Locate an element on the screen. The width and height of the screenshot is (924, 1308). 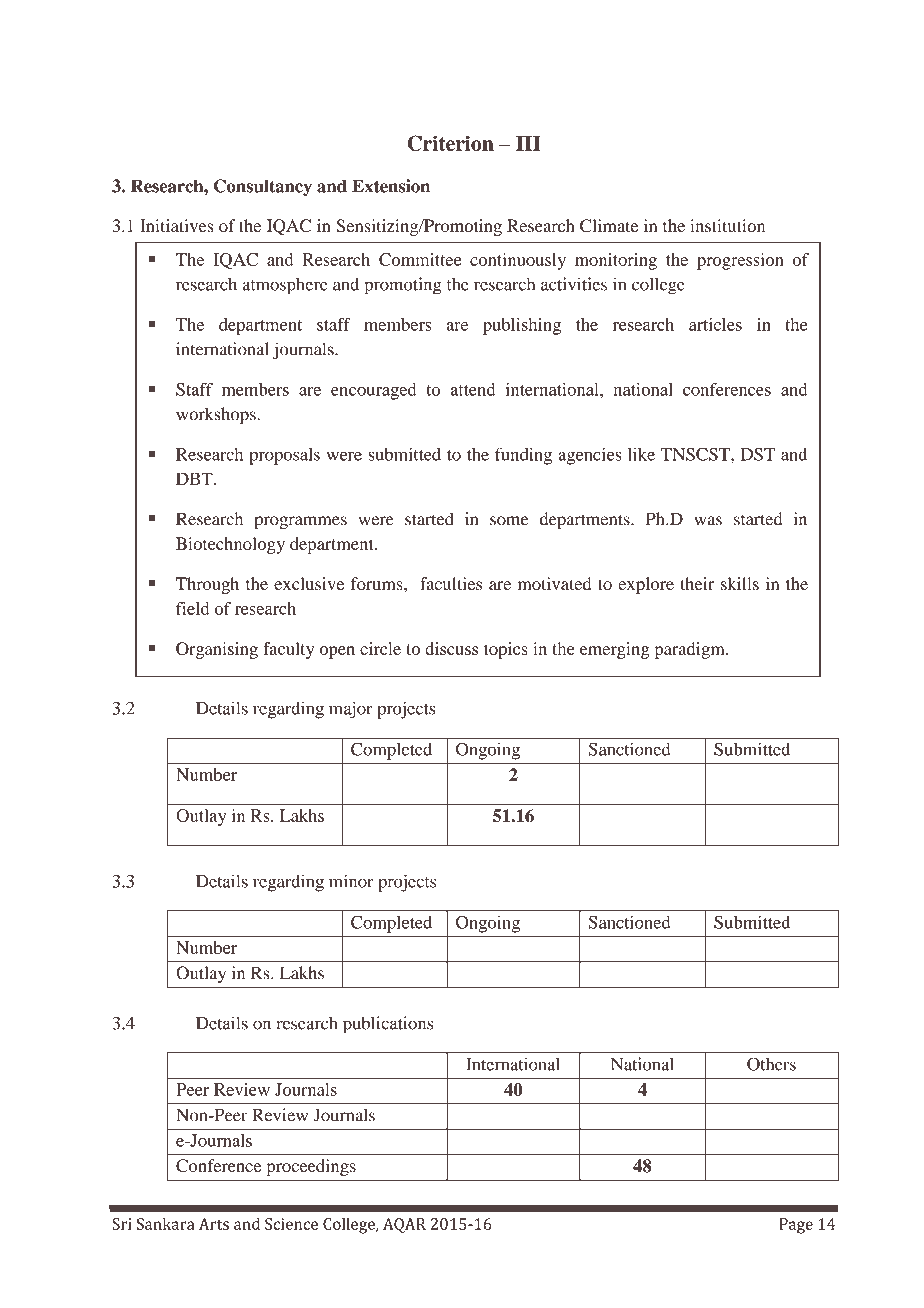
institution is located at coordinates (727, 225).
